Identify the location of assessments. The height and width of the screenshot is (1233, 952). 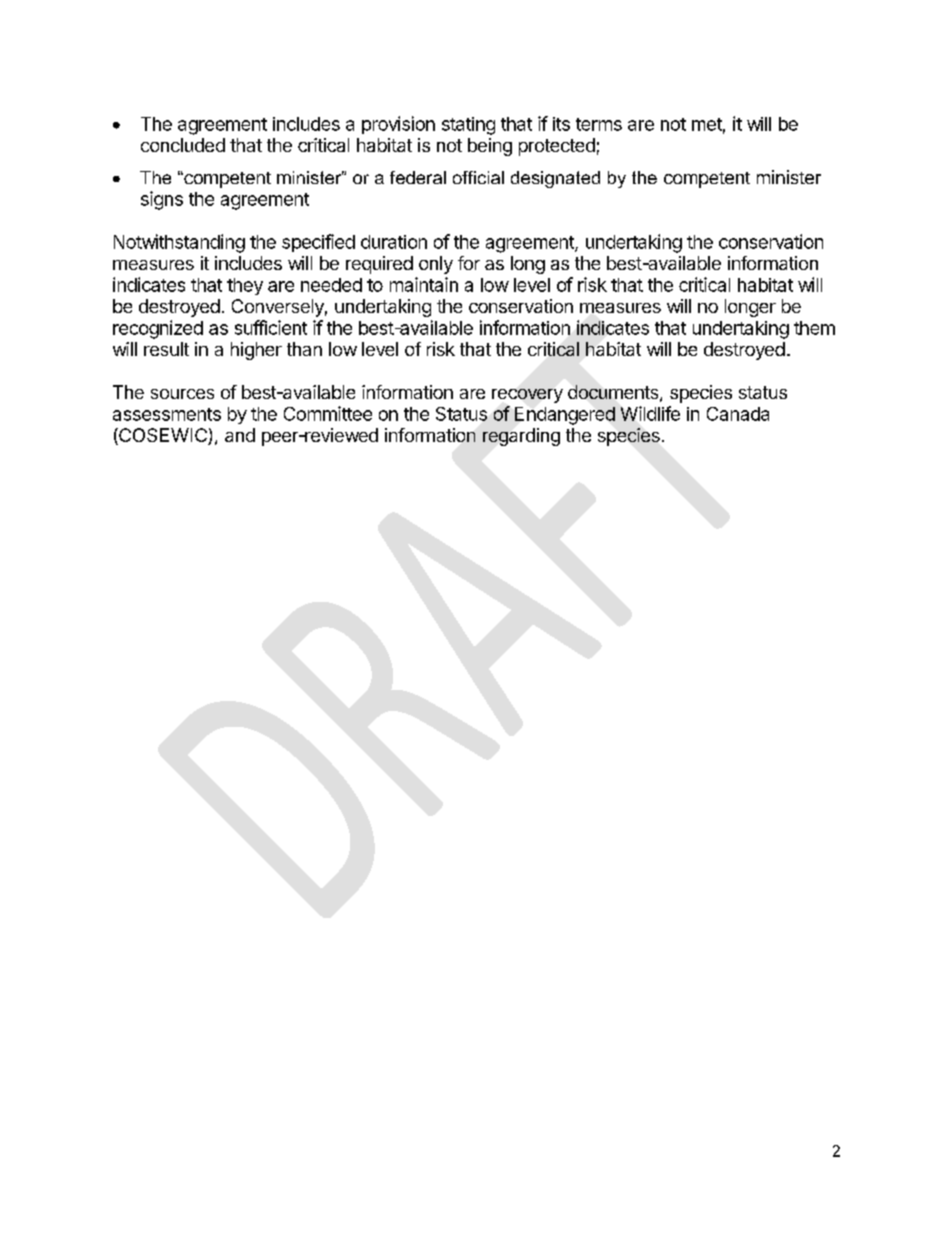
(167, 414).
